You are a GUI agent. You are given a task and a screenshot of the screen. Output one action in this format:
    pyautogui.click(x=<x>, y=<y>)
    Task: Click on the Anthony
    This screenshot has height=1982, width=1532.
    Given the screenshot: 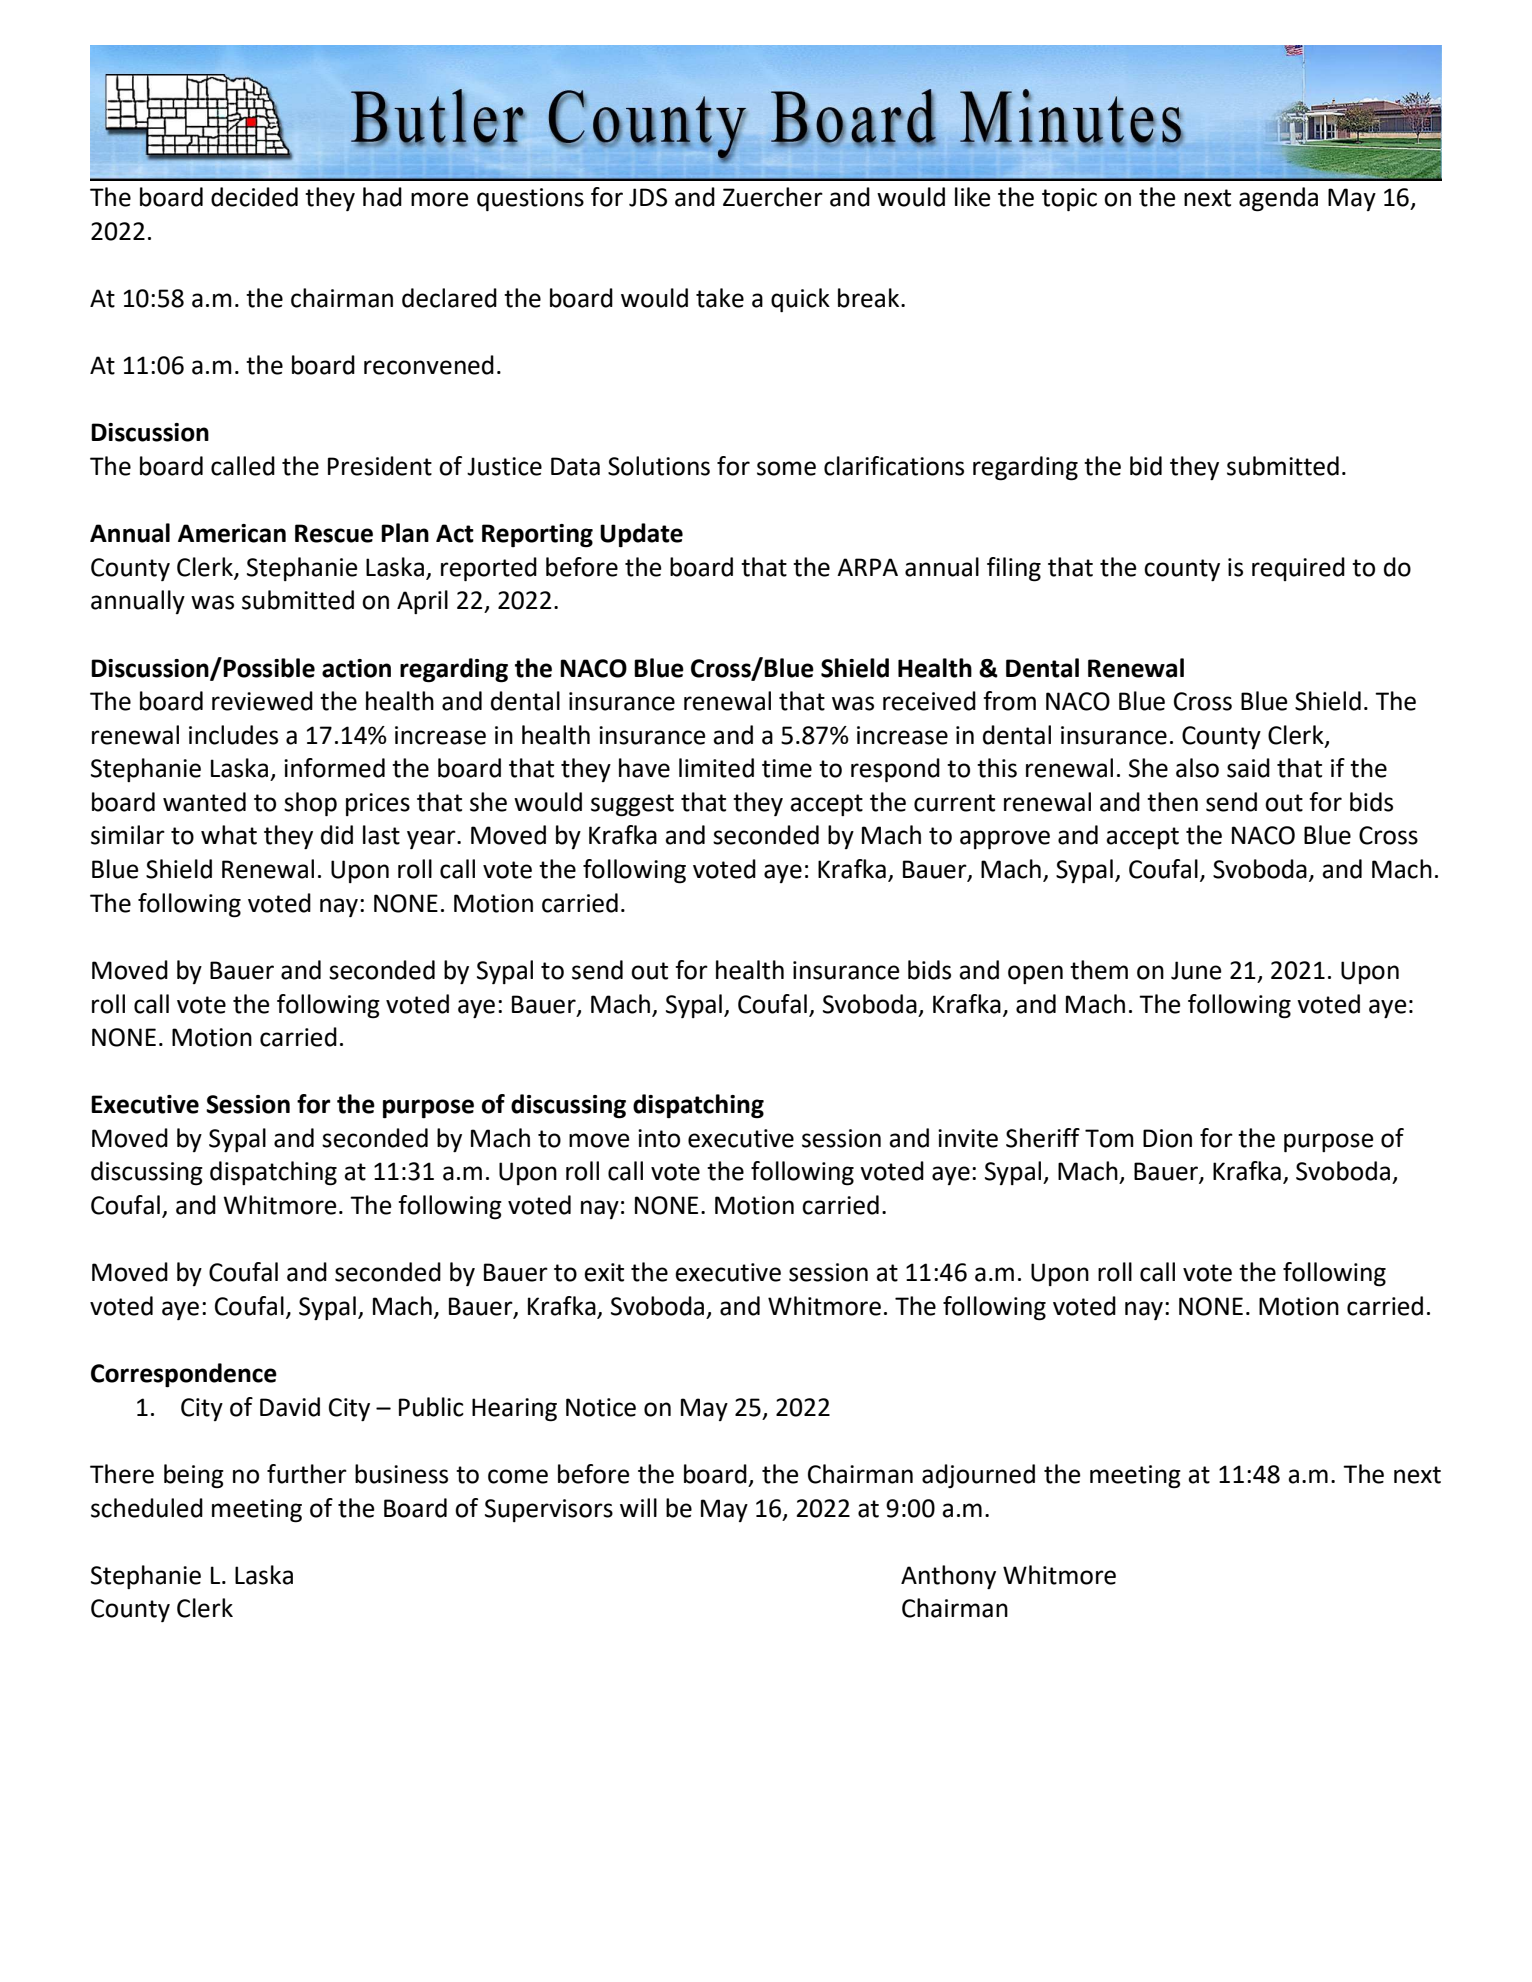 What is the action you would take?
    pyautogui.click(x=948, y=1577)
